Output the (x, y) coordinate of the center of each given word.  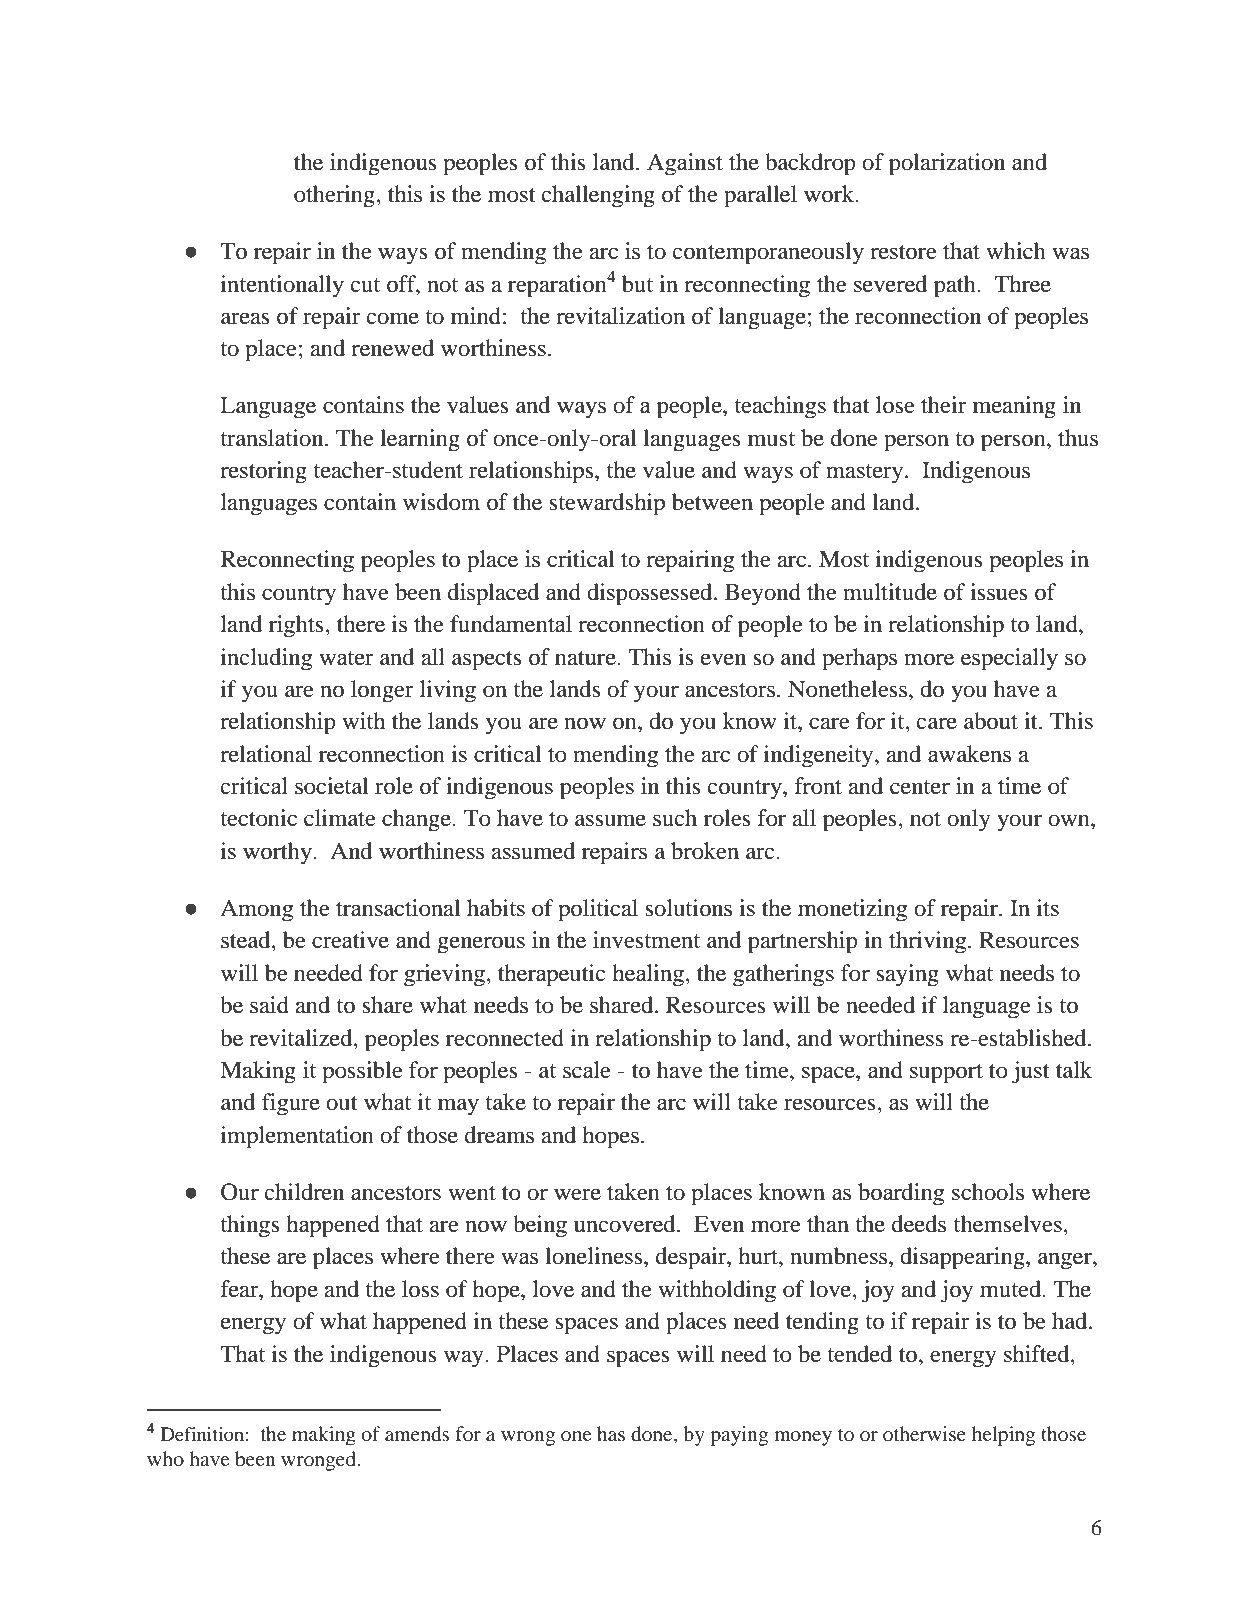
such (675, 818)
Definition (202, 1434)
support (946, 1074)
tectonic (258, 818)
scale (587, 1070)
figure (291, 1104)
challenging (598, 196)
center (920, 787)
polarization (947, 164)
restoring (263, 472)
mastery (864, 474)
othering (335, 196)
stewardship (607, 504)
